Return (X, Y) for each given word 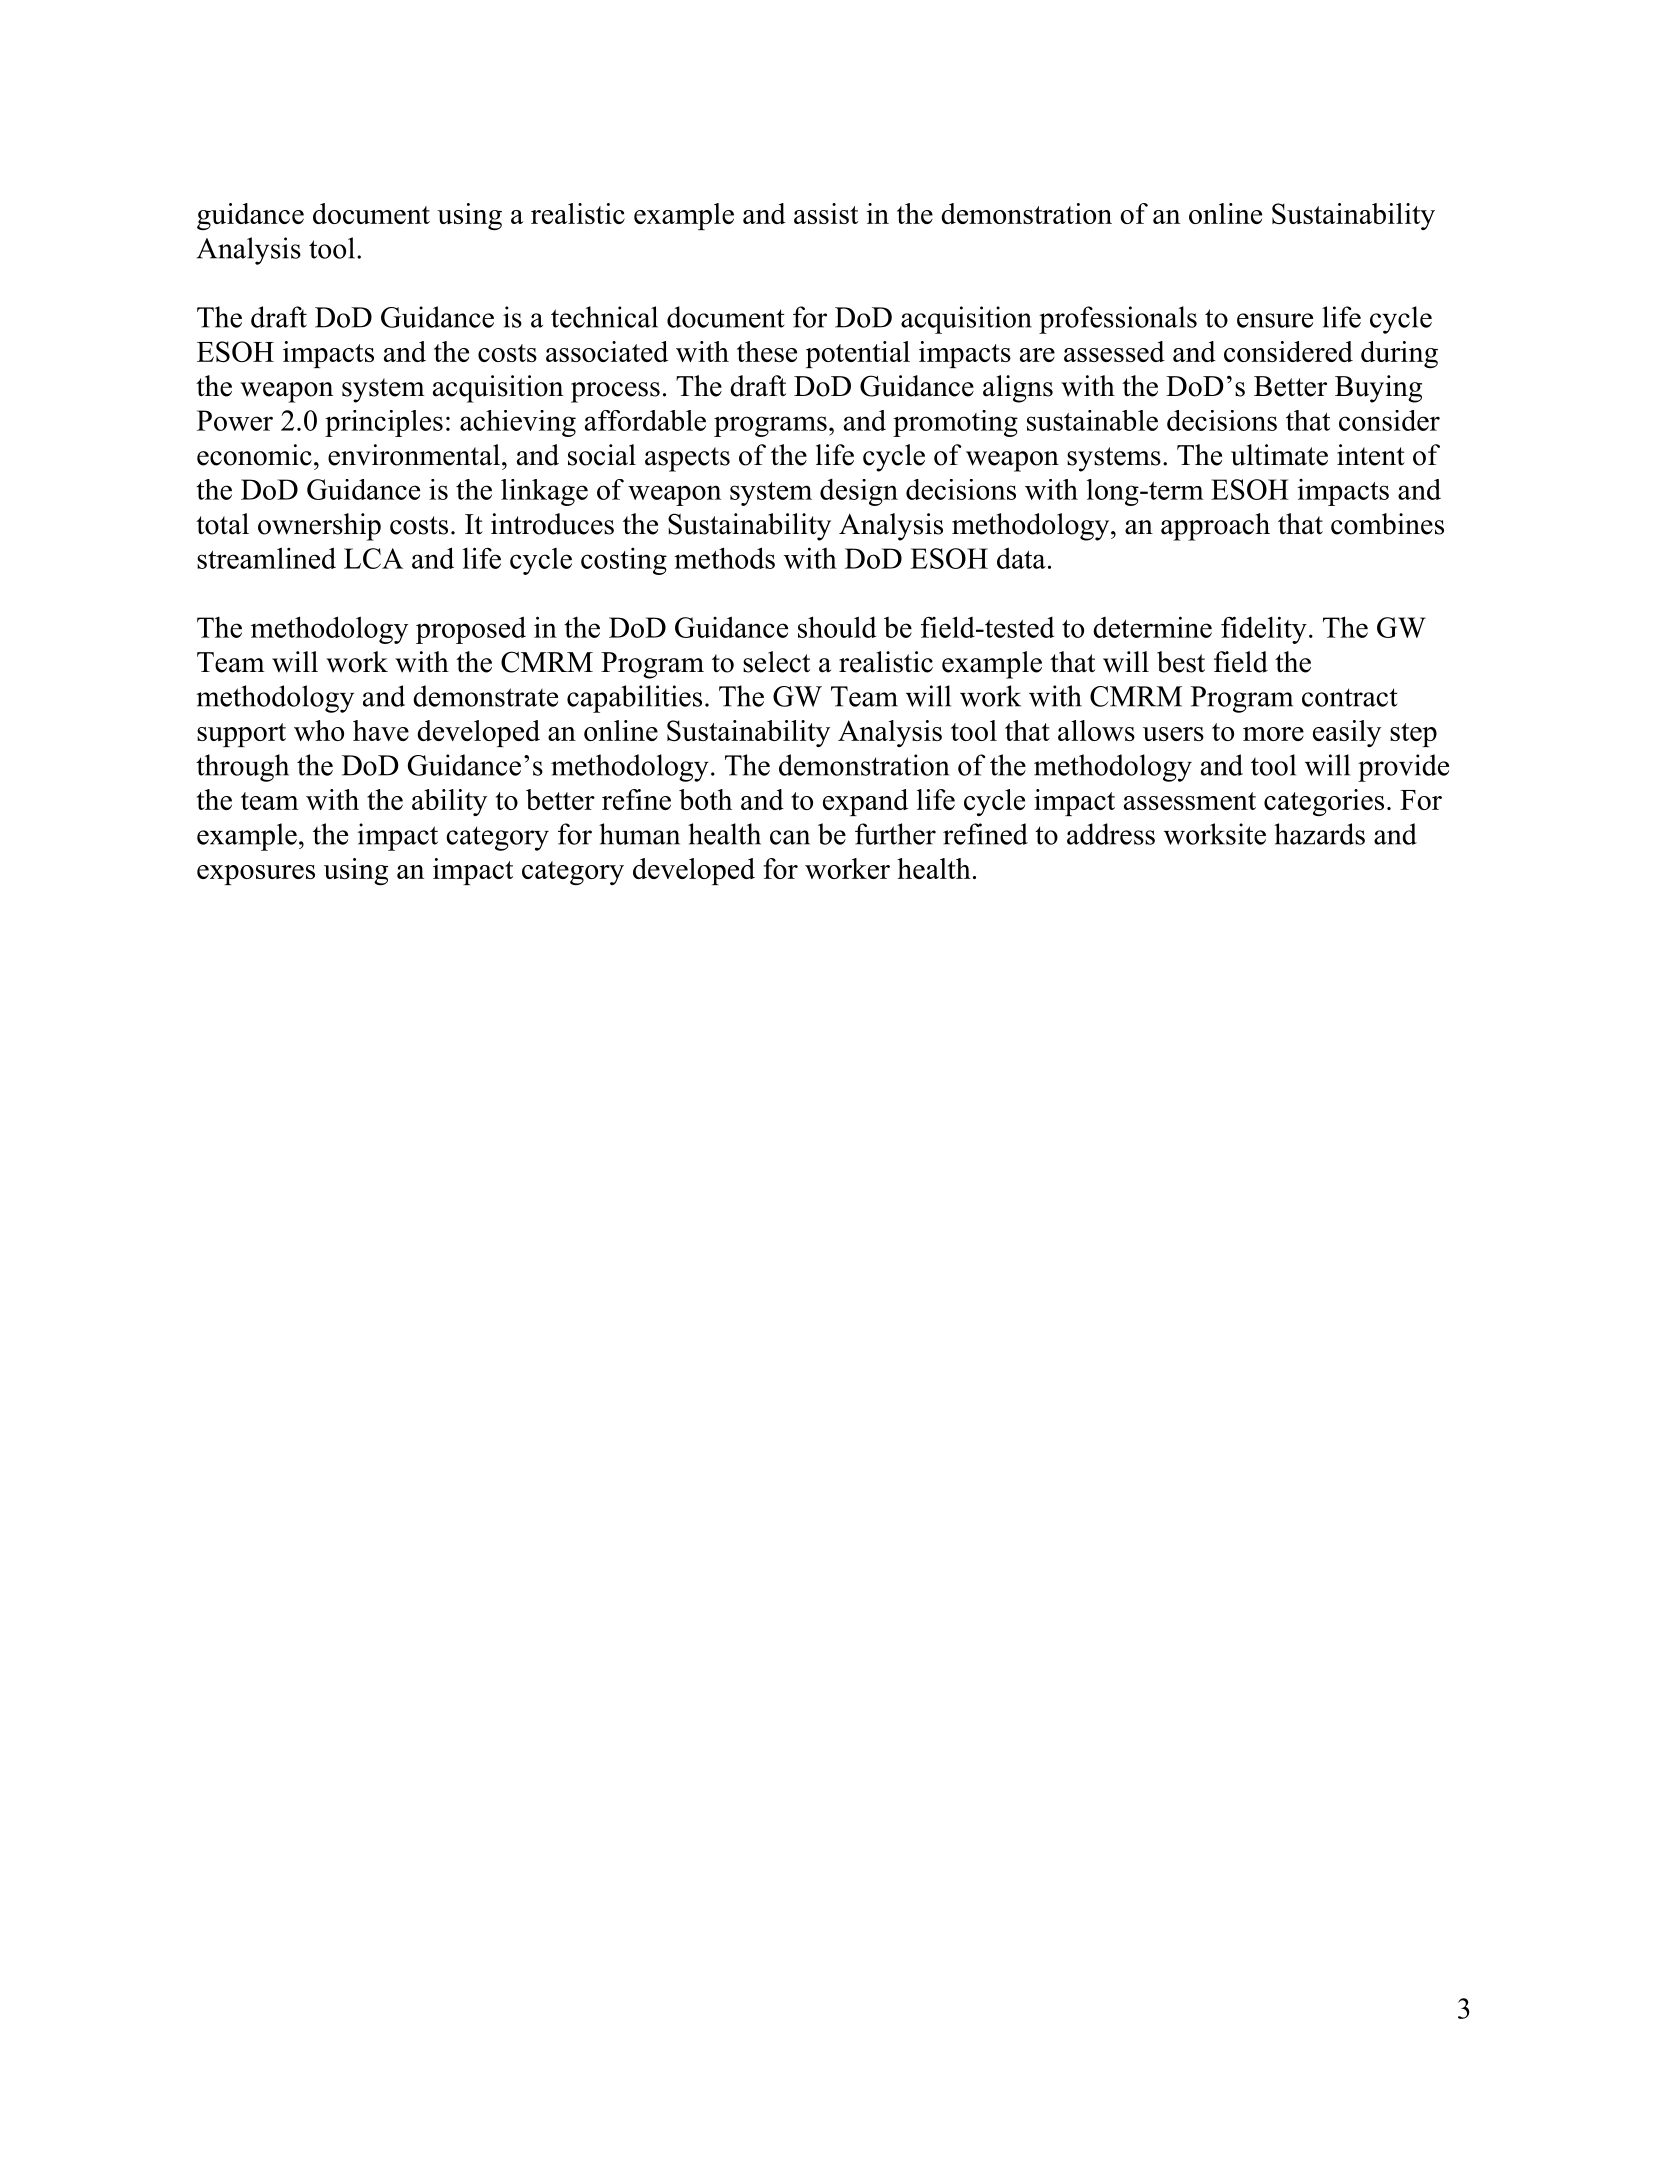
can (790, 837)
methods (724, 558)
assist (826, 213)
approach (1215, 527)
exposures (256, 875)
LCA (373, 558)
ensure (1275, 320)
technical (604, 317)
